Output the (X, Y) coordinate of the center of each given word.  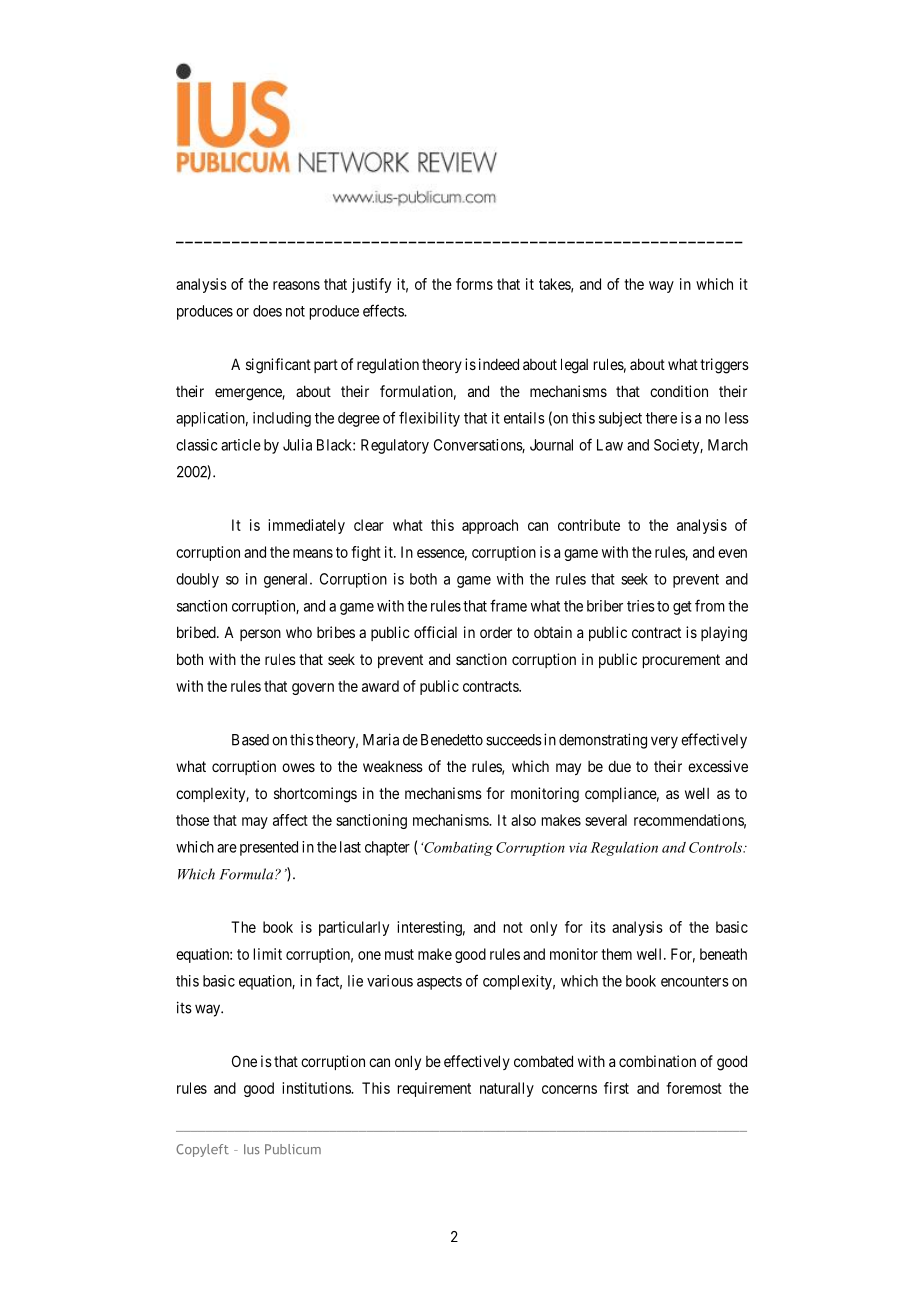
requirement (434, 1089)
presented (269, 848)
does (267, 311)
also (523, 820)
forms (474, 284)
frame (508, 605)
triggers (724, 366)
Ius (252, 1149)
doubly (197, 580)
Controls (717, 847)
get (682, 608)
